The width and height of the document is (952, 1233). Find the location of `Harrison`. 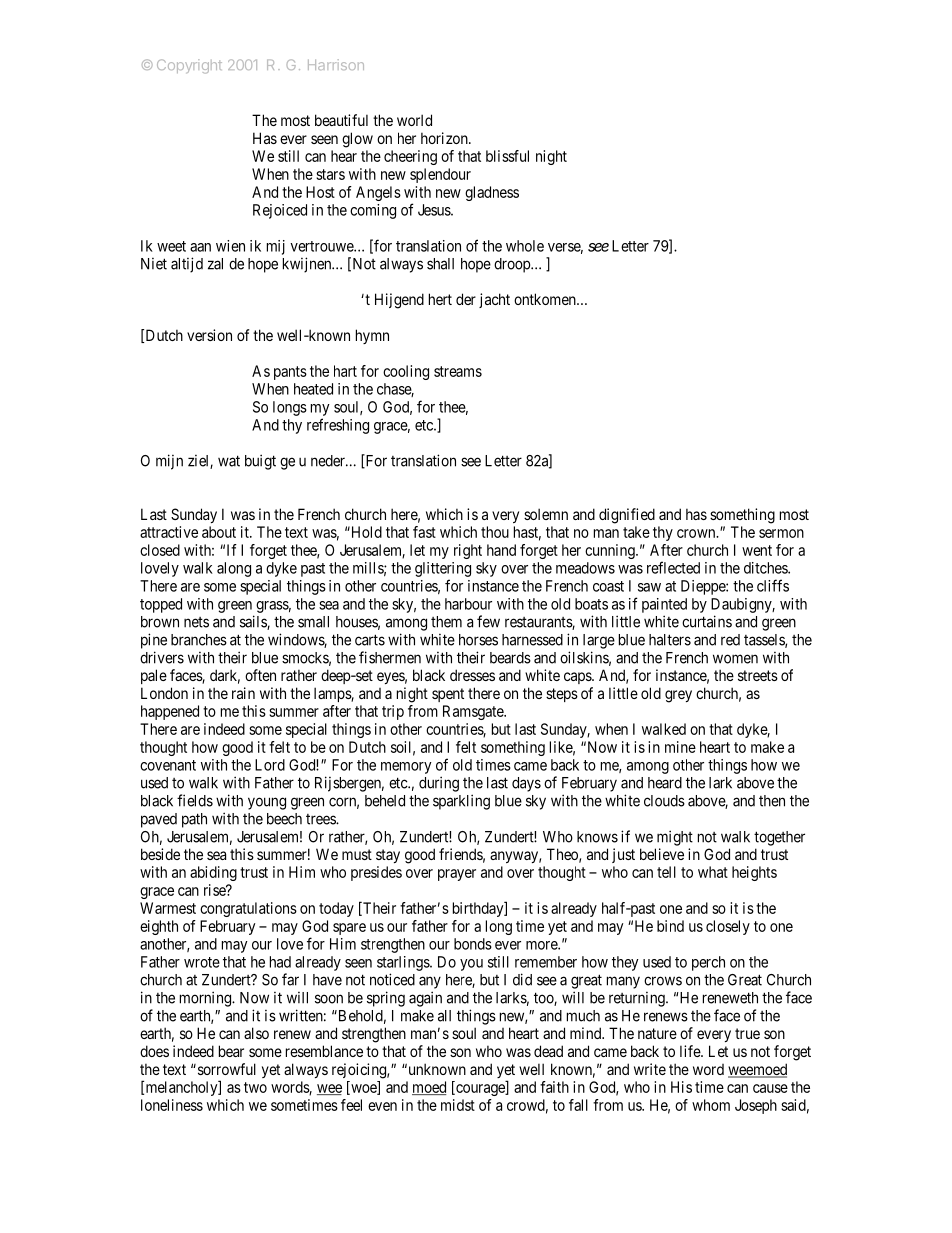

Harrison is located at coordinates (336, 64).
